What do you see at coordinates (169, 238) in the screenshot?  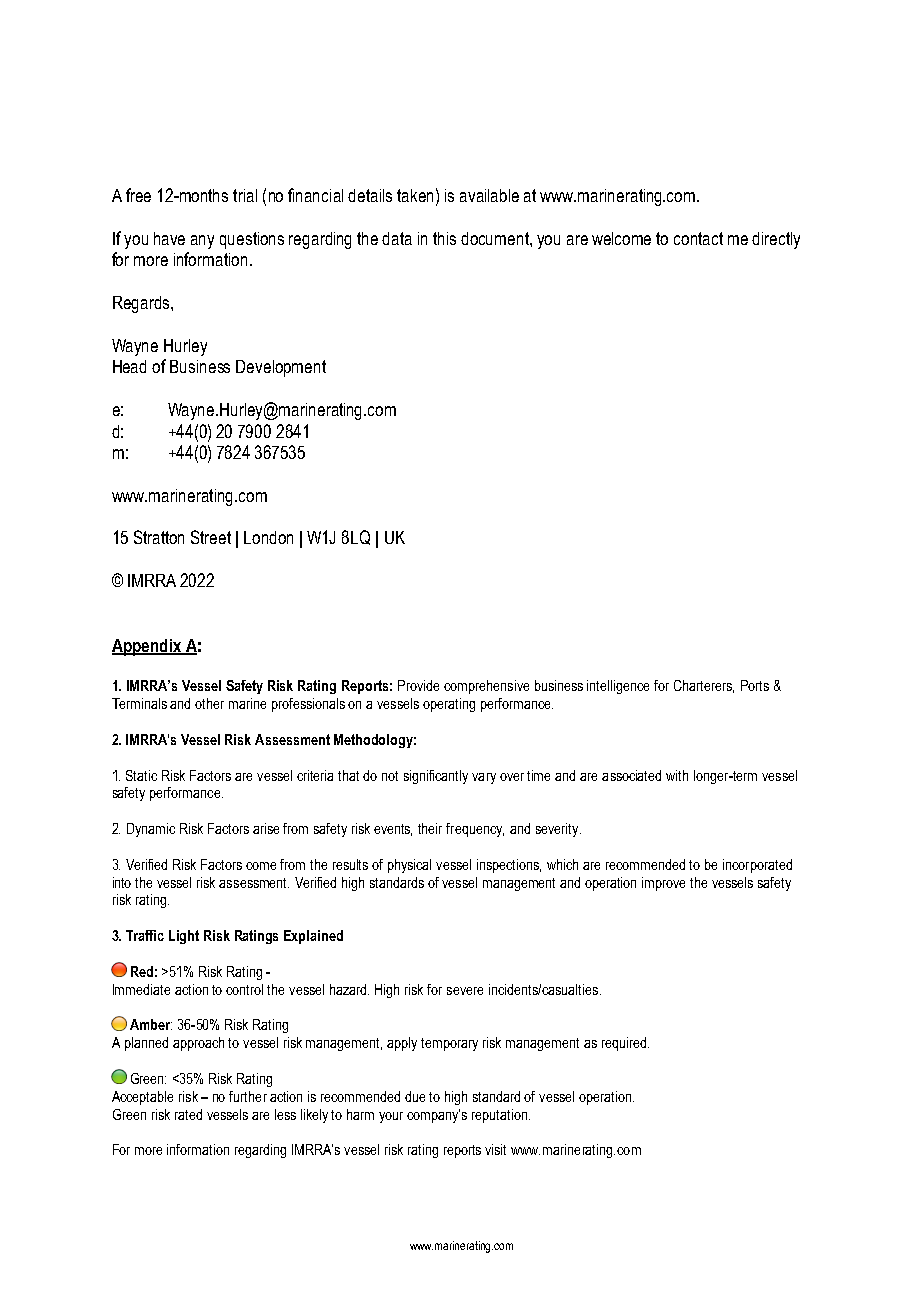 I see `have` at bounding box center [169, 238].
